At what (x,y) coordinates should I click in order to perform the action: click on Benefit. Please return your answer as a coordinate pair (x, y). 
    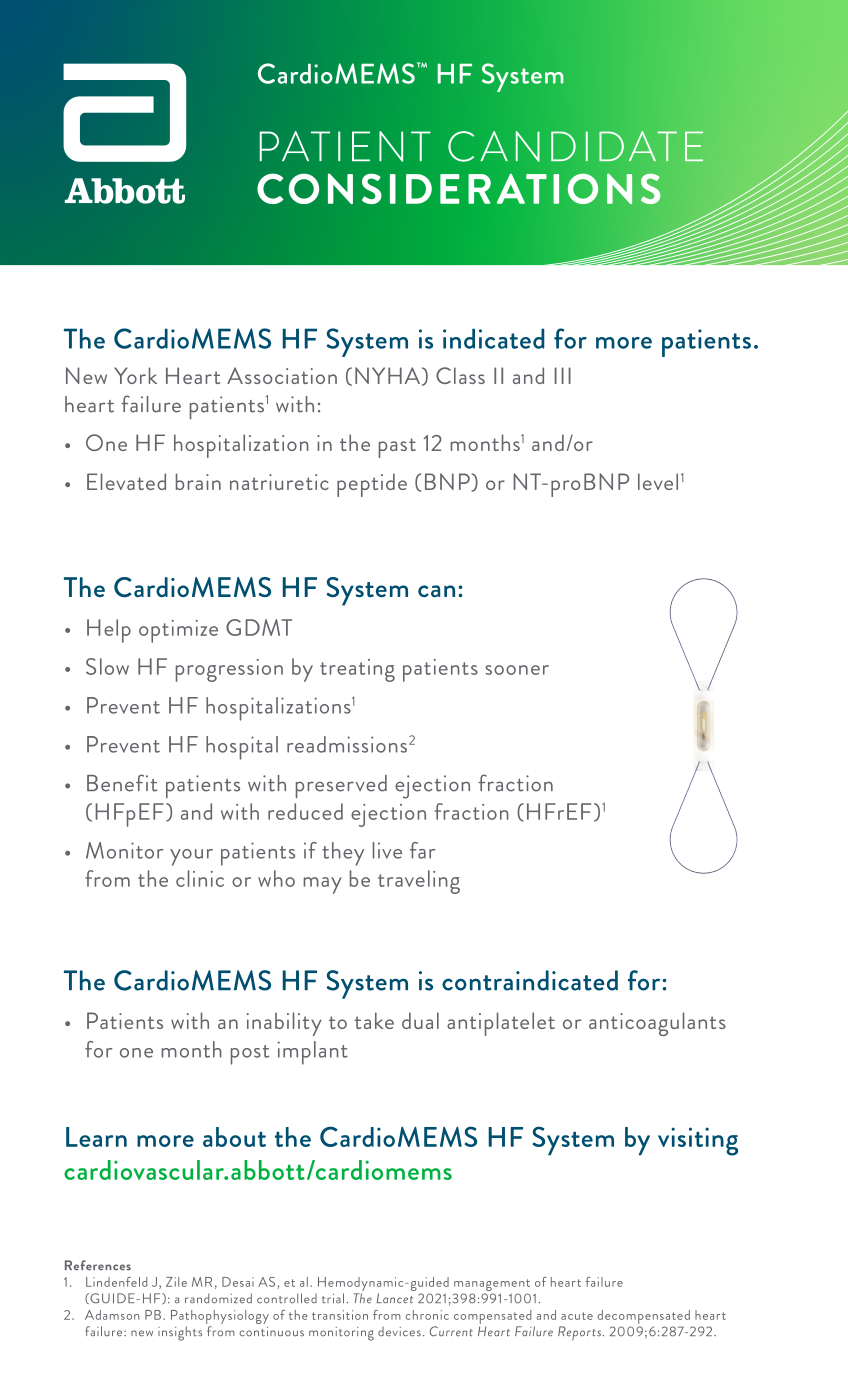
    Looking at the image, I should click on (122, 783).
